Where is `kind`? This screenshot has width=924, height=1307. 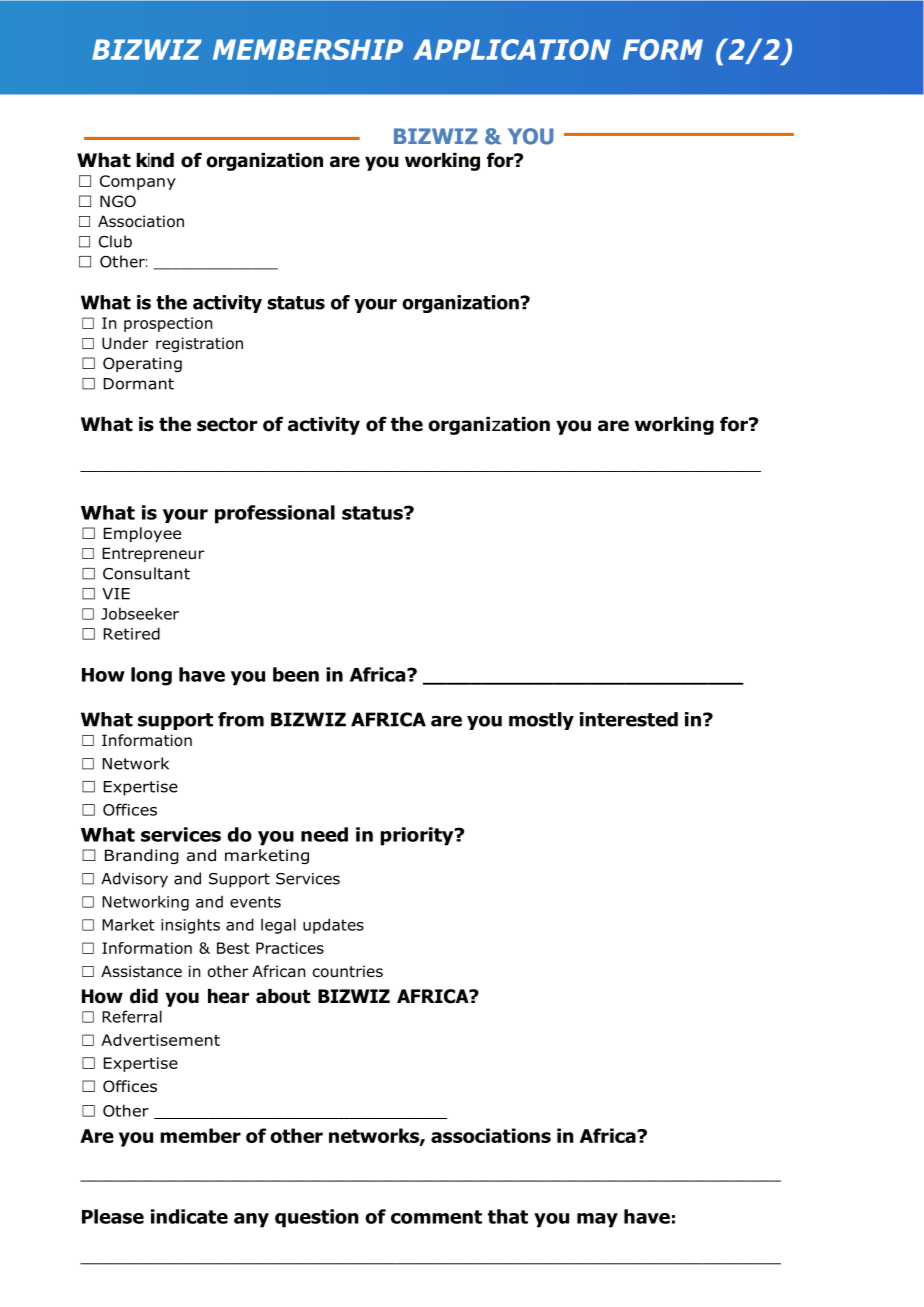 kind is located at coordinates (155, 160).
